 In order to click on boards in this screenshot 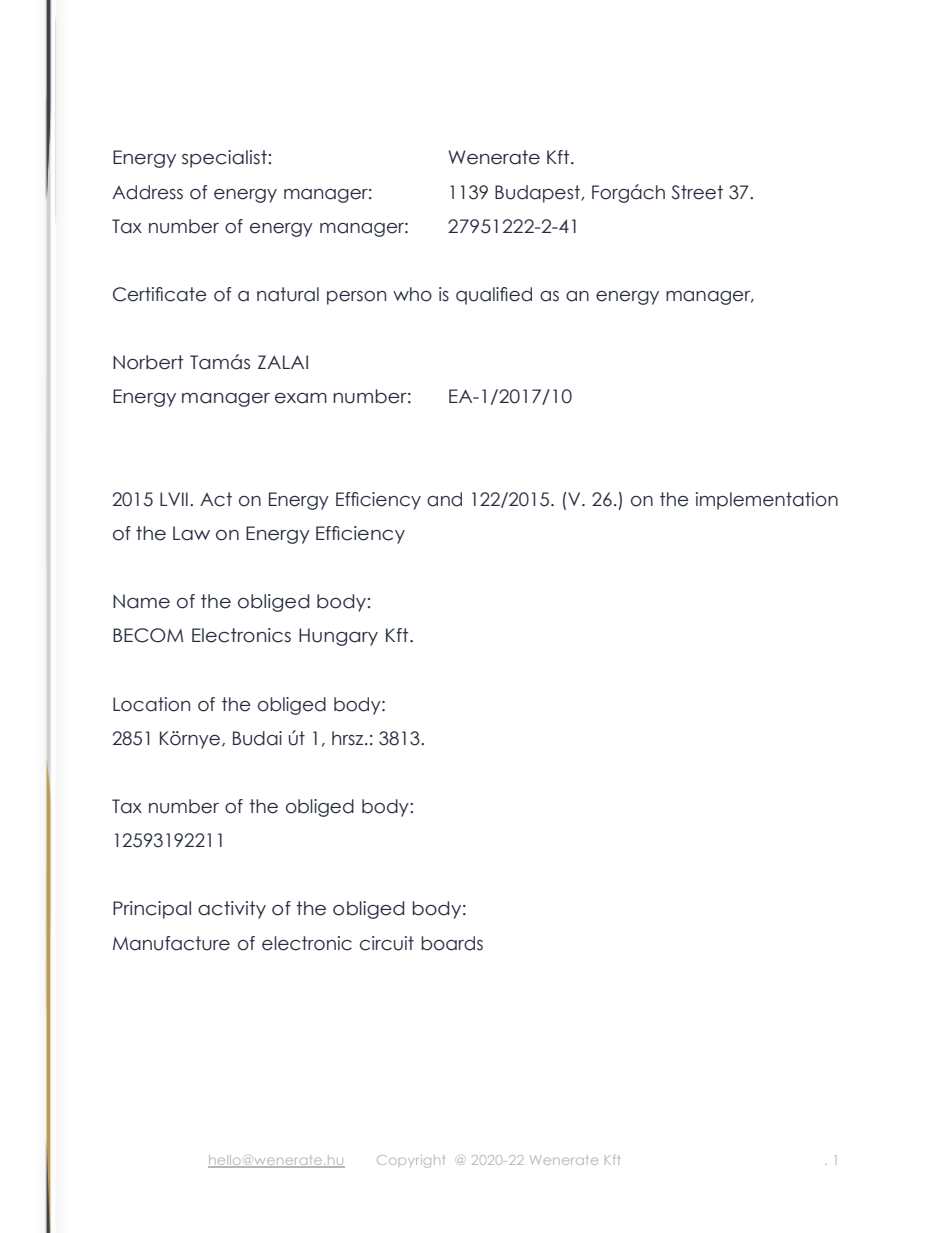, I will do `click(452, 943)`.
